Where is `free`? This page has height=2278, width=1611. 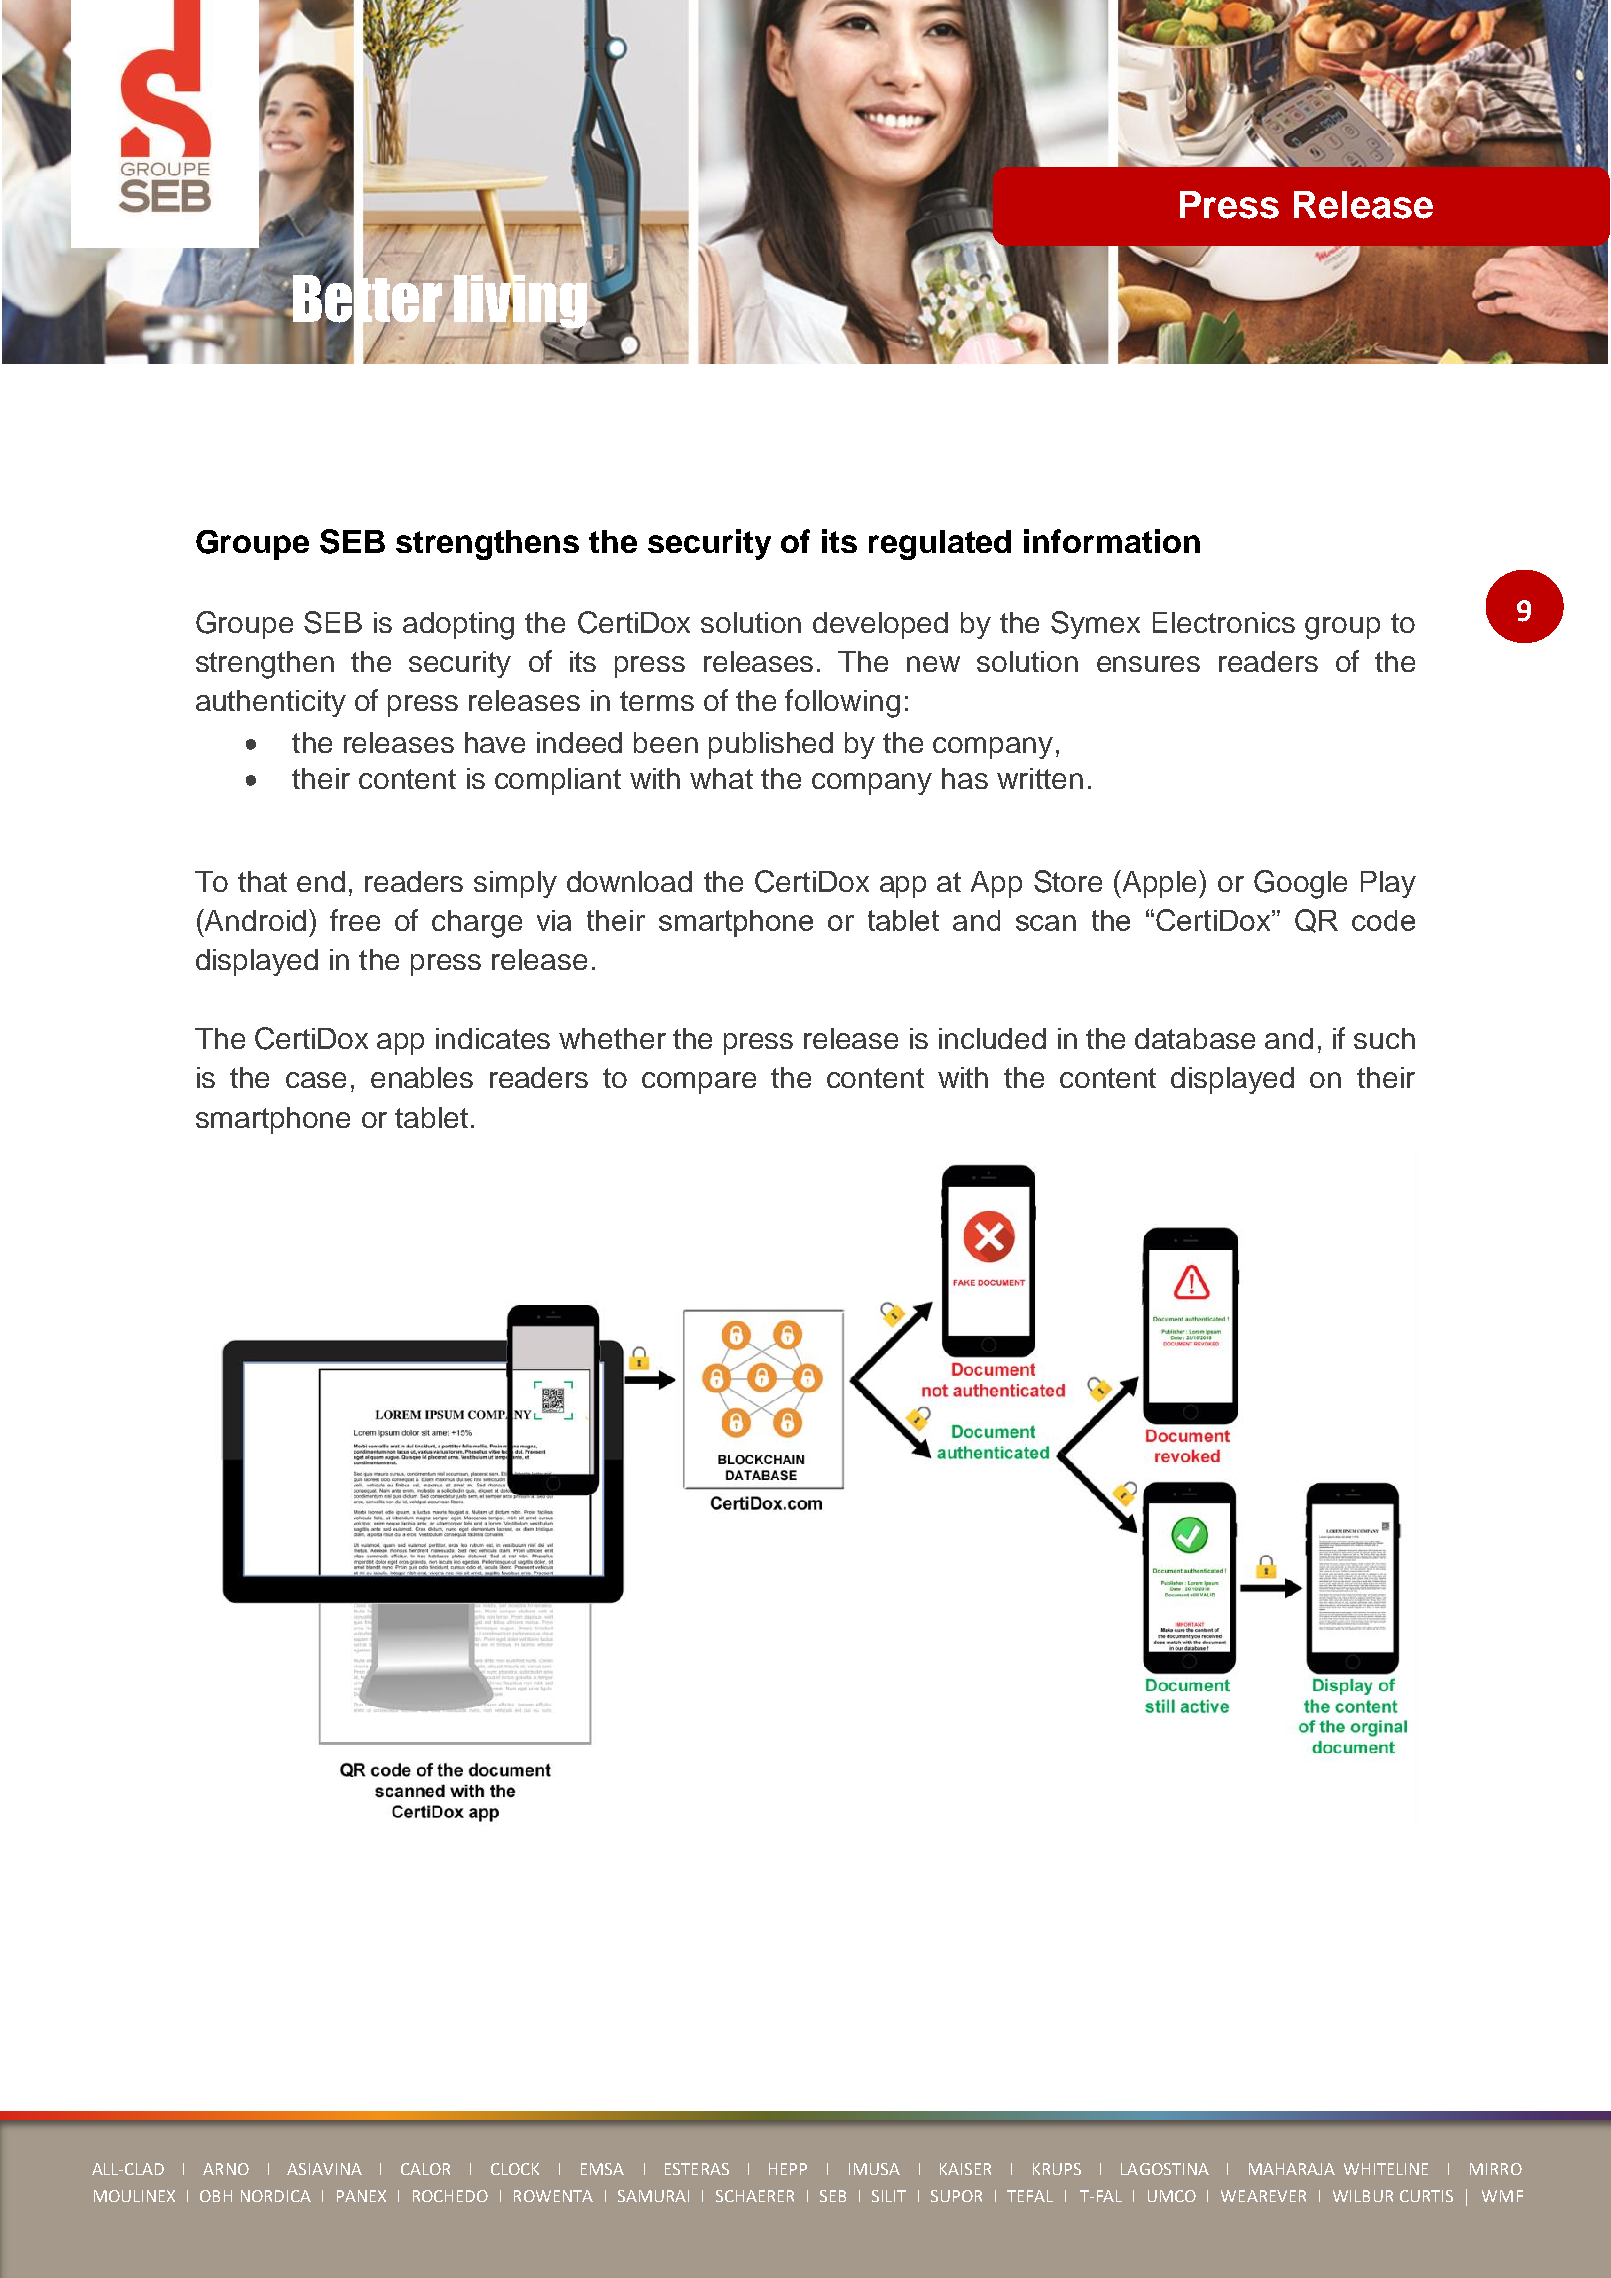
free is located at coordinates (355, 920).
